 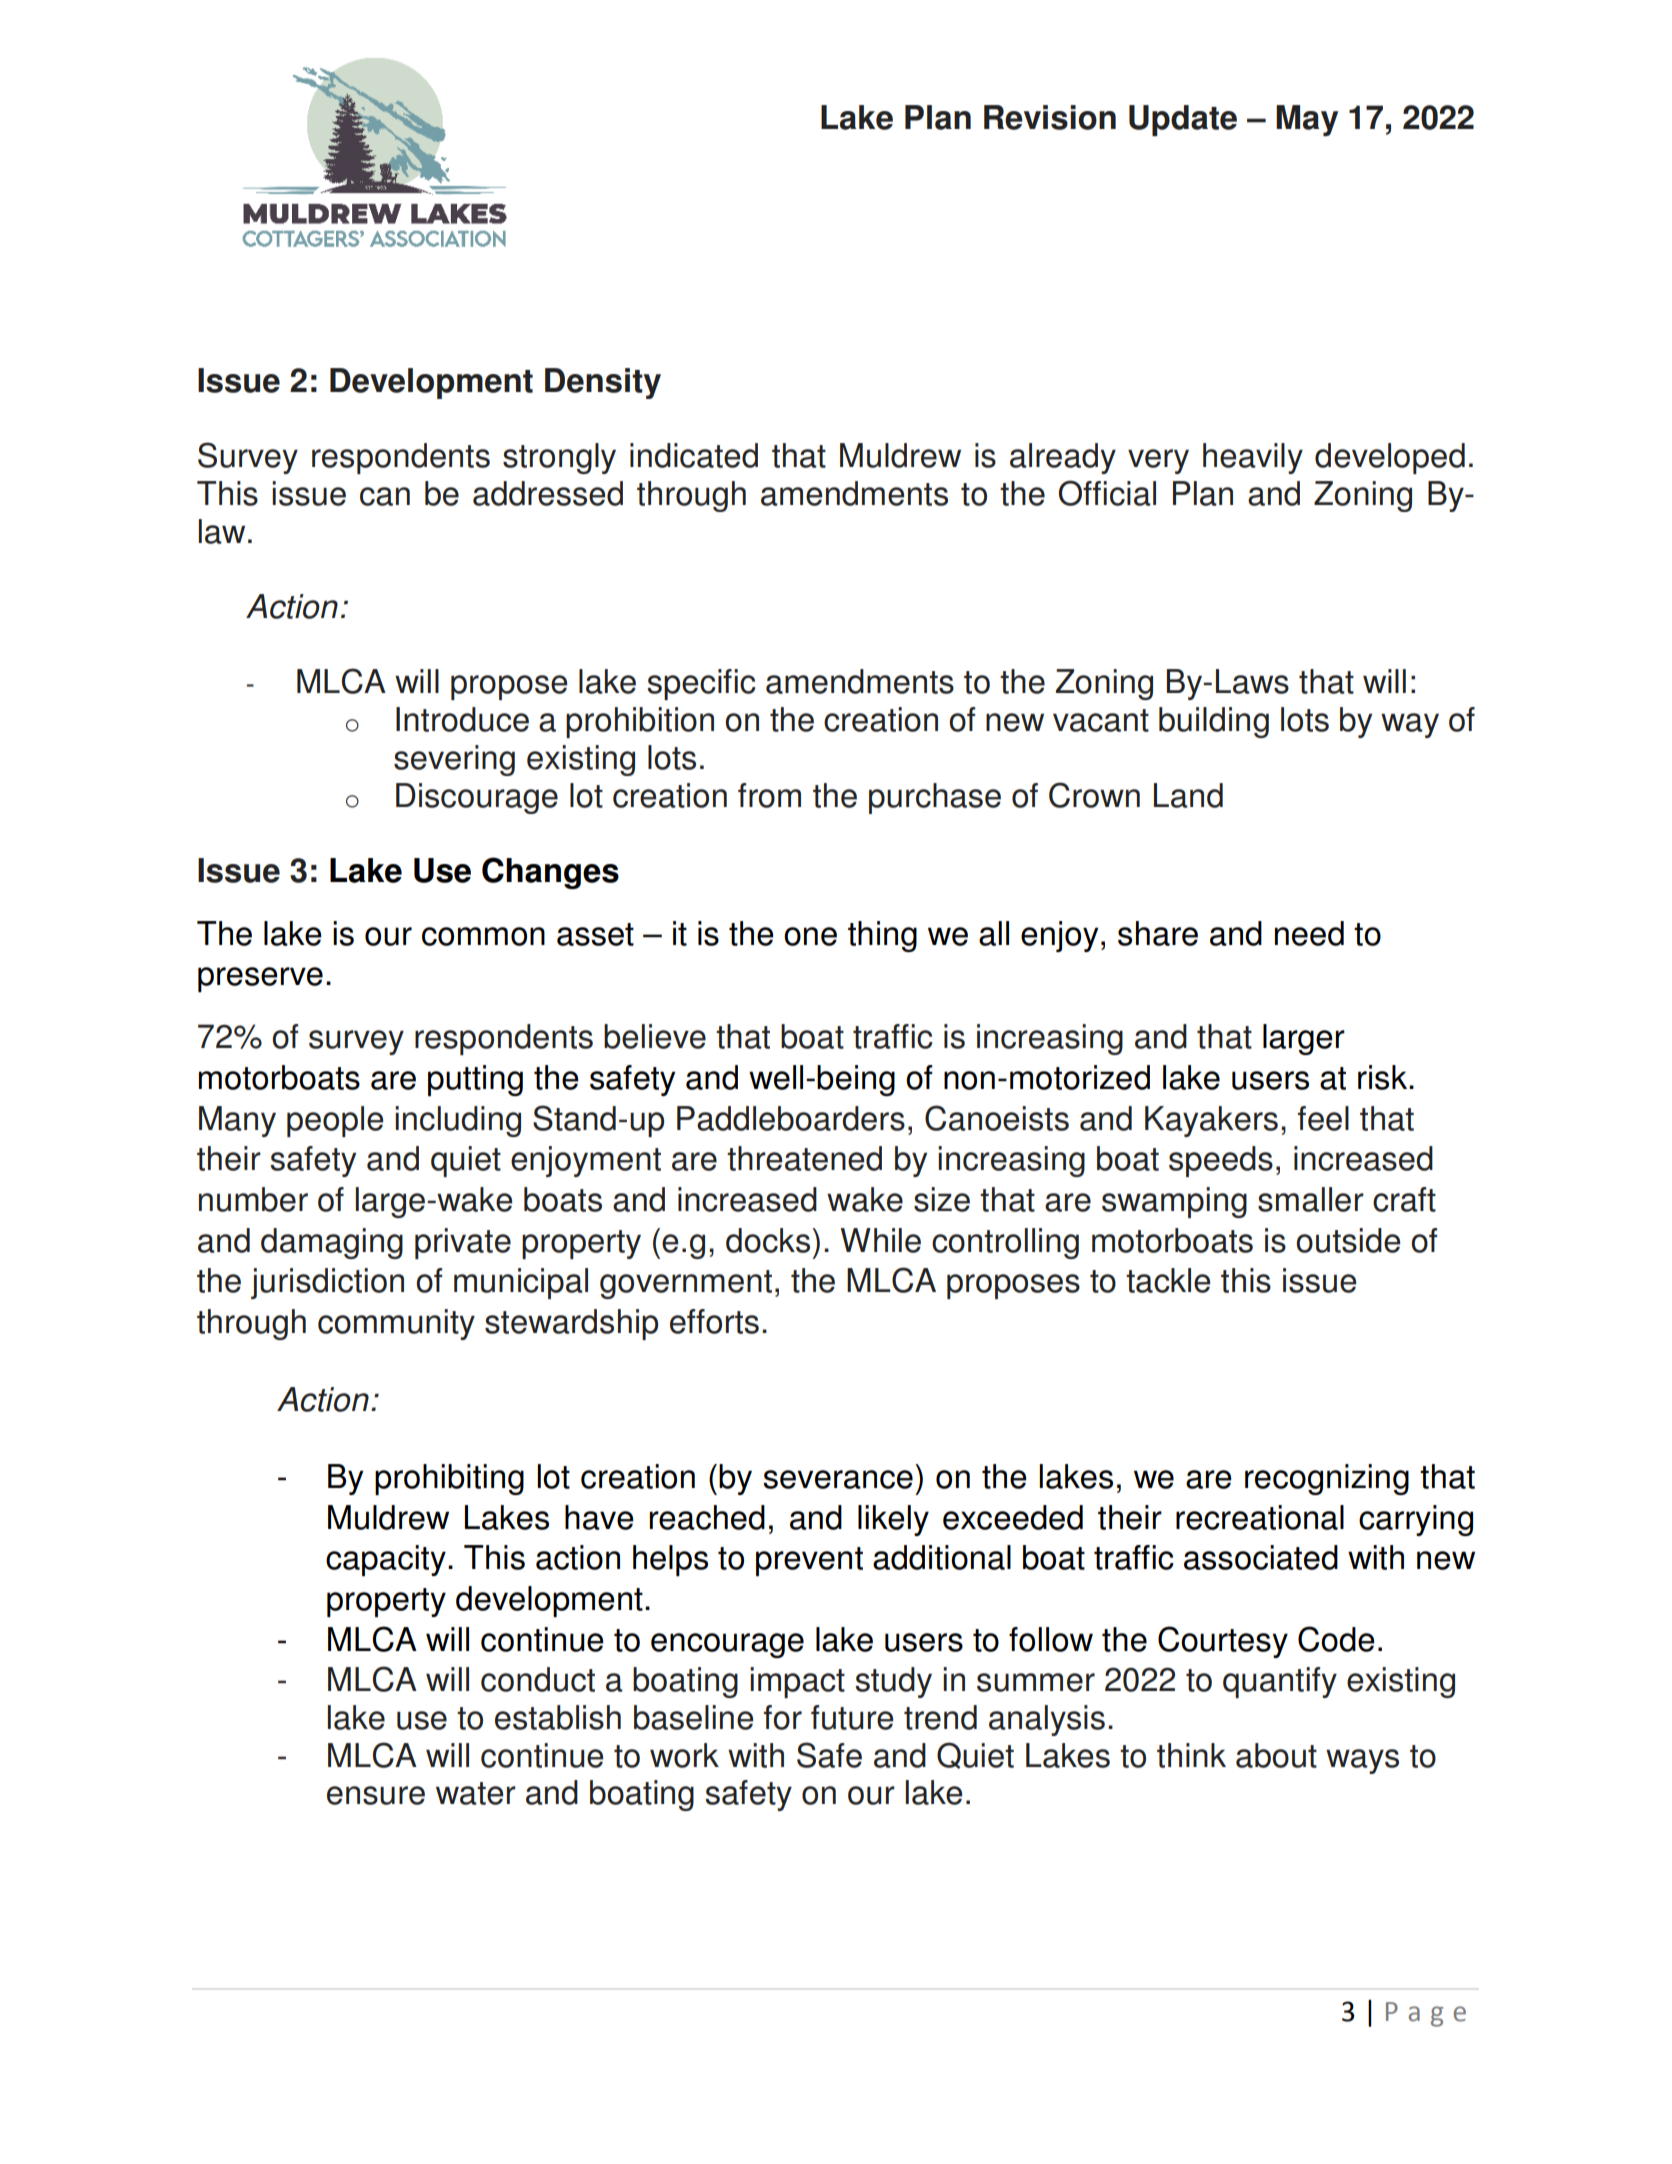 What do you see at coordinates (603, 383) in the screenshot?
I see `Density` at bounding box center [603, 383].
